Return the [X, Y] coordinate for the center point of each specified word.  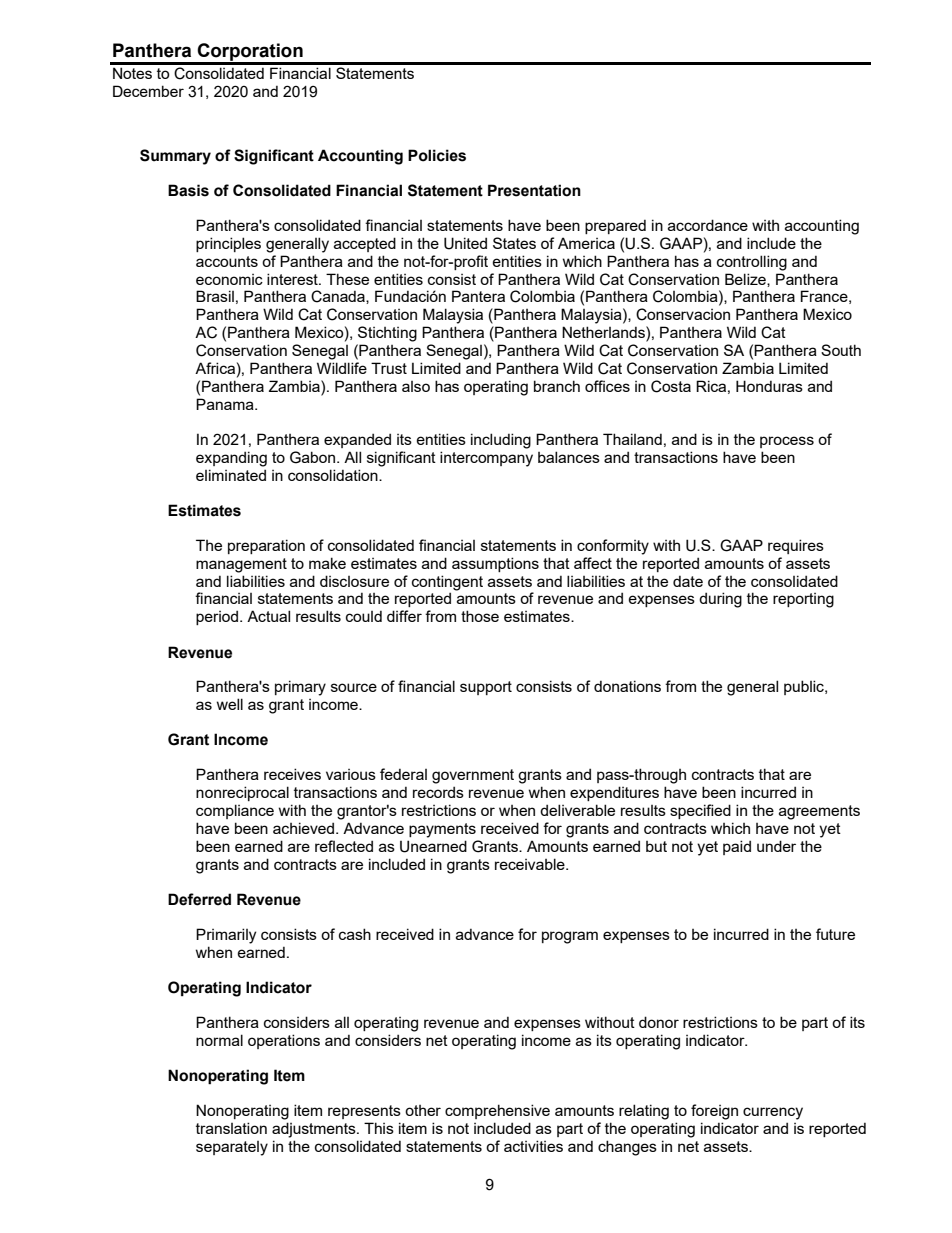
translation [231, 1128]
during [720, 600]
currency [773, 1113]
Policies [437, 155]
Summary [175, 157]
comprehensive [497, 1111]
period [218, 617]
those [480, 616]
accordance [708, 225]
